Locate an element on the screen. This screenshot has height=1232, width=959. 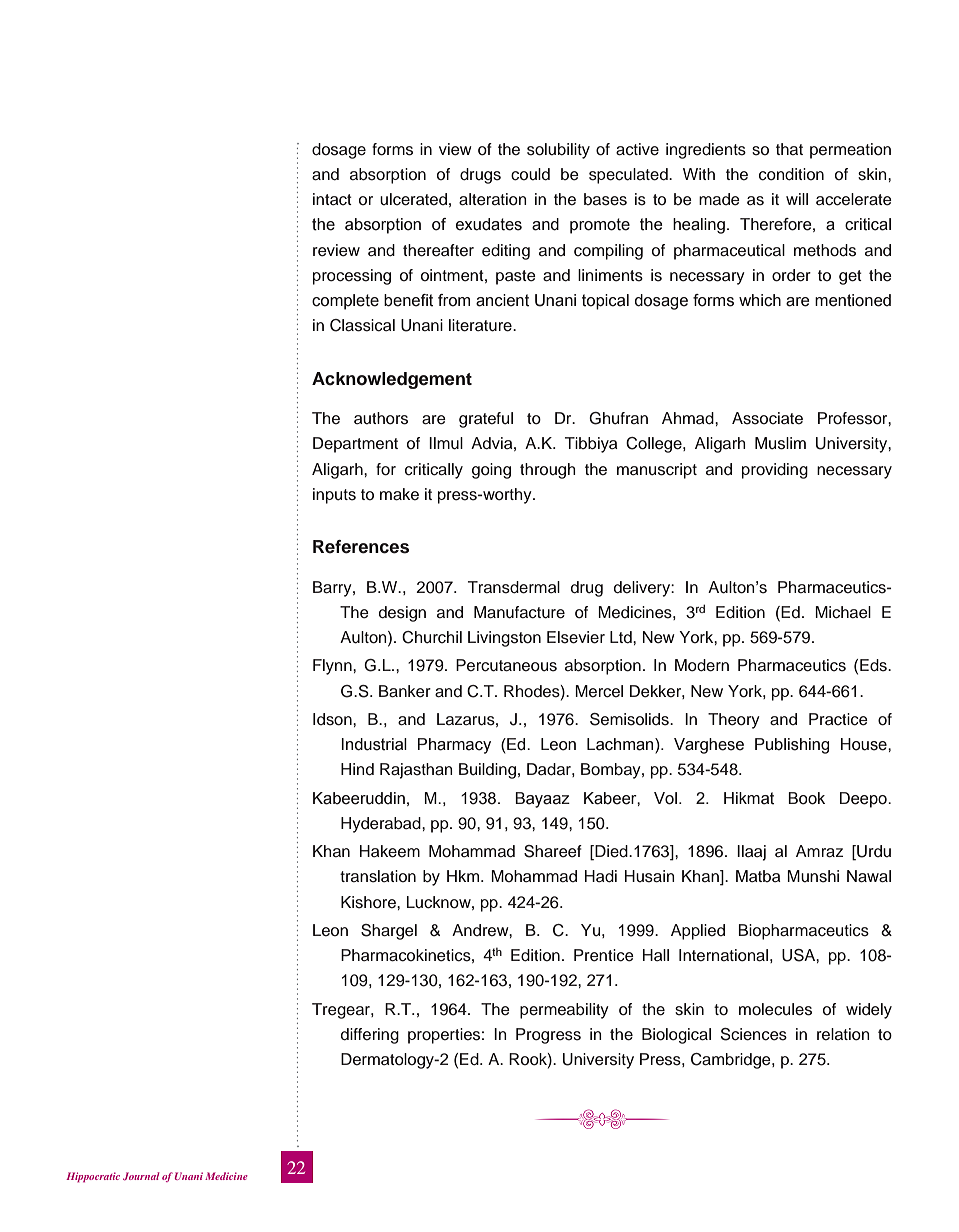
condition is located at coordinates (791, 174).
